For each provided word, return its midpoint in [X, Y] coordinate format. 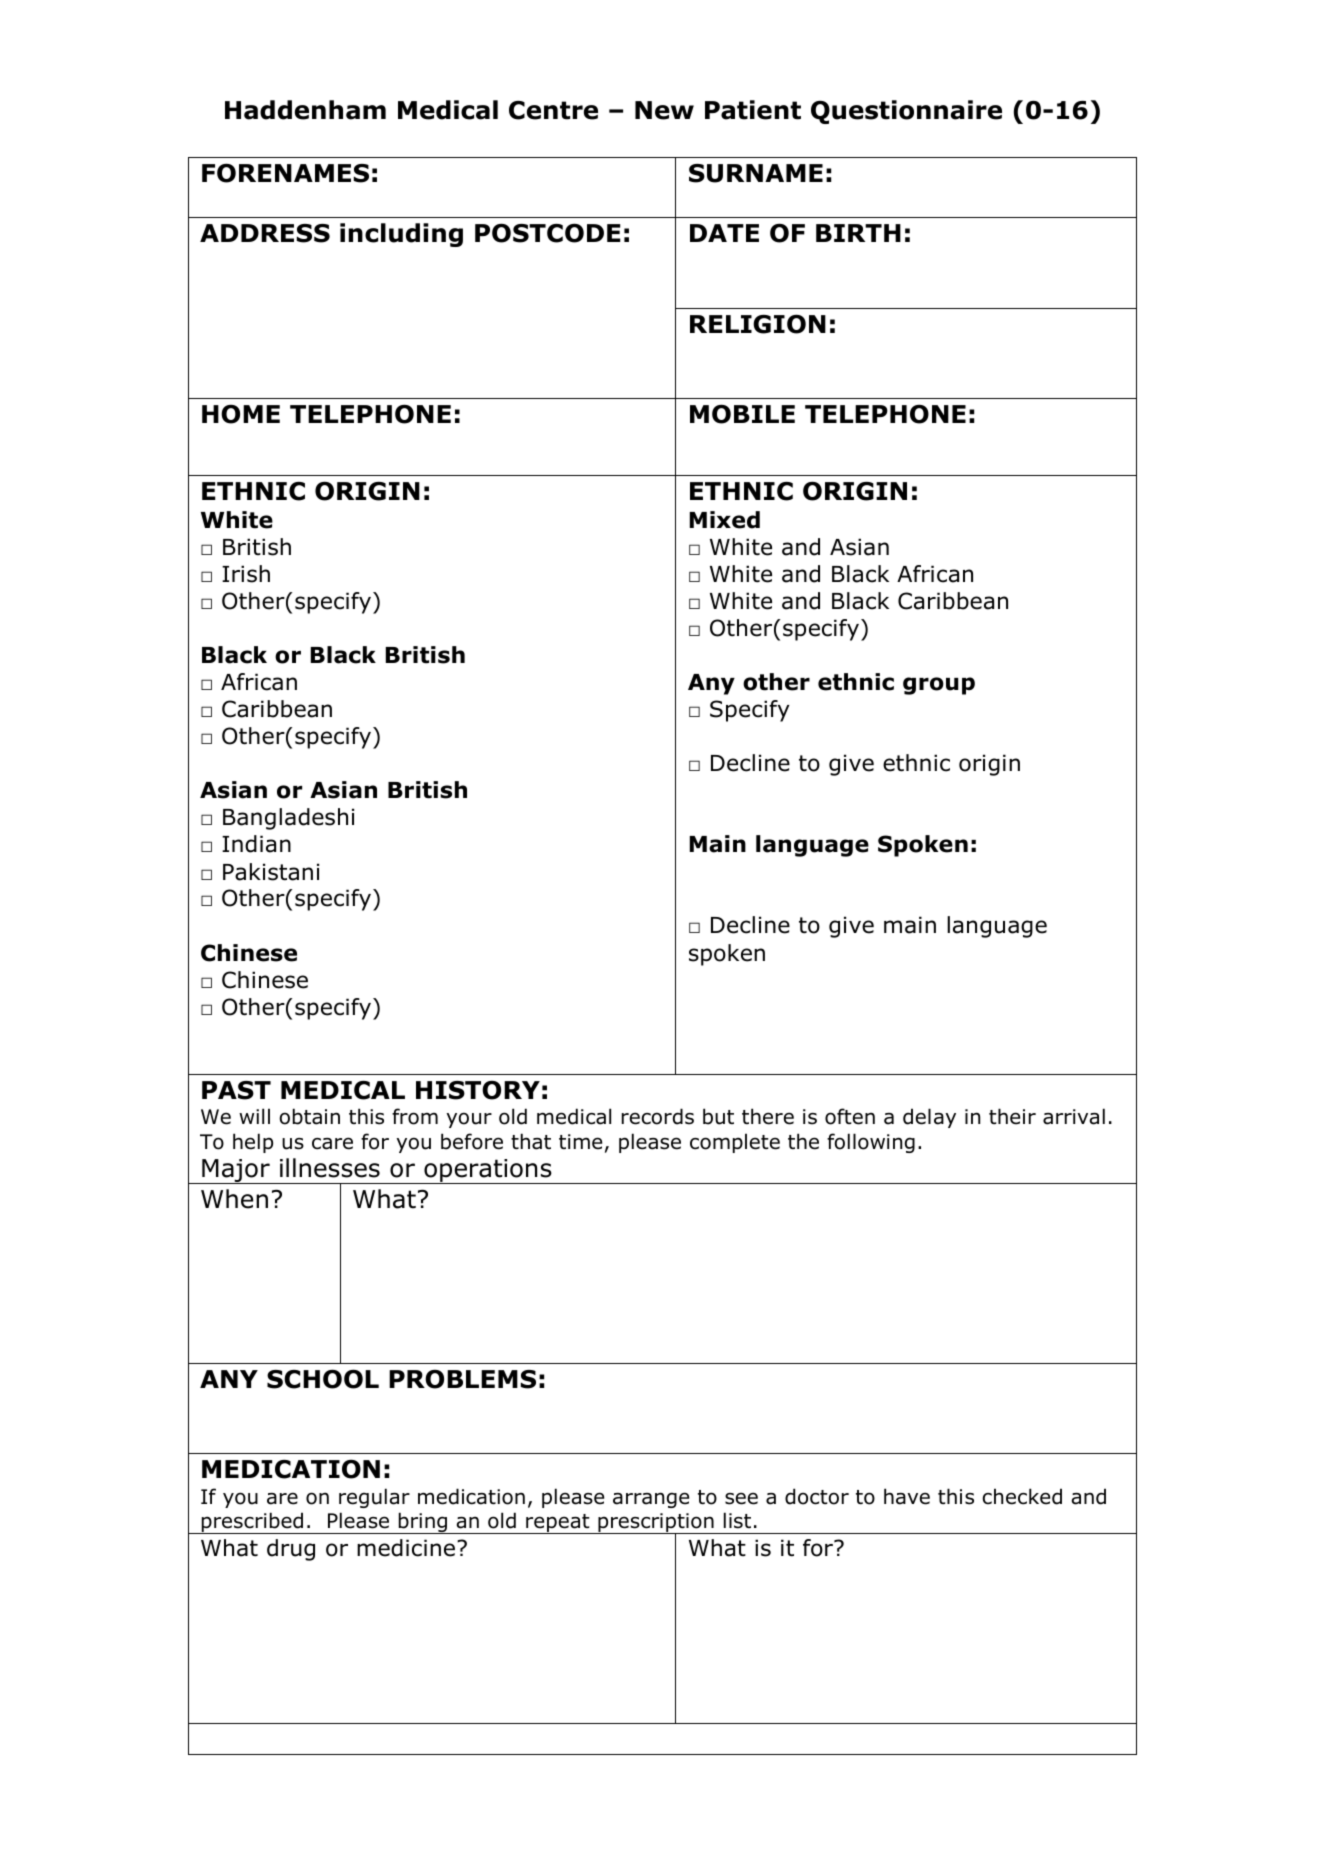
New [664, 110]
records [658, 1116]
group [939, 686]
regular [374, 1498]
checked [1022, 1496]
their [1012, 1116]
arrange [651, 1500]
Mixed [725, 520]
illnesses [330, 1168]
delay [929, 1118]
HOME [241, 414]
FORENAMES [285, 173]
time [580, 1142]
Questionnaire [906, 112]
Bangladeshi [288, 819]
